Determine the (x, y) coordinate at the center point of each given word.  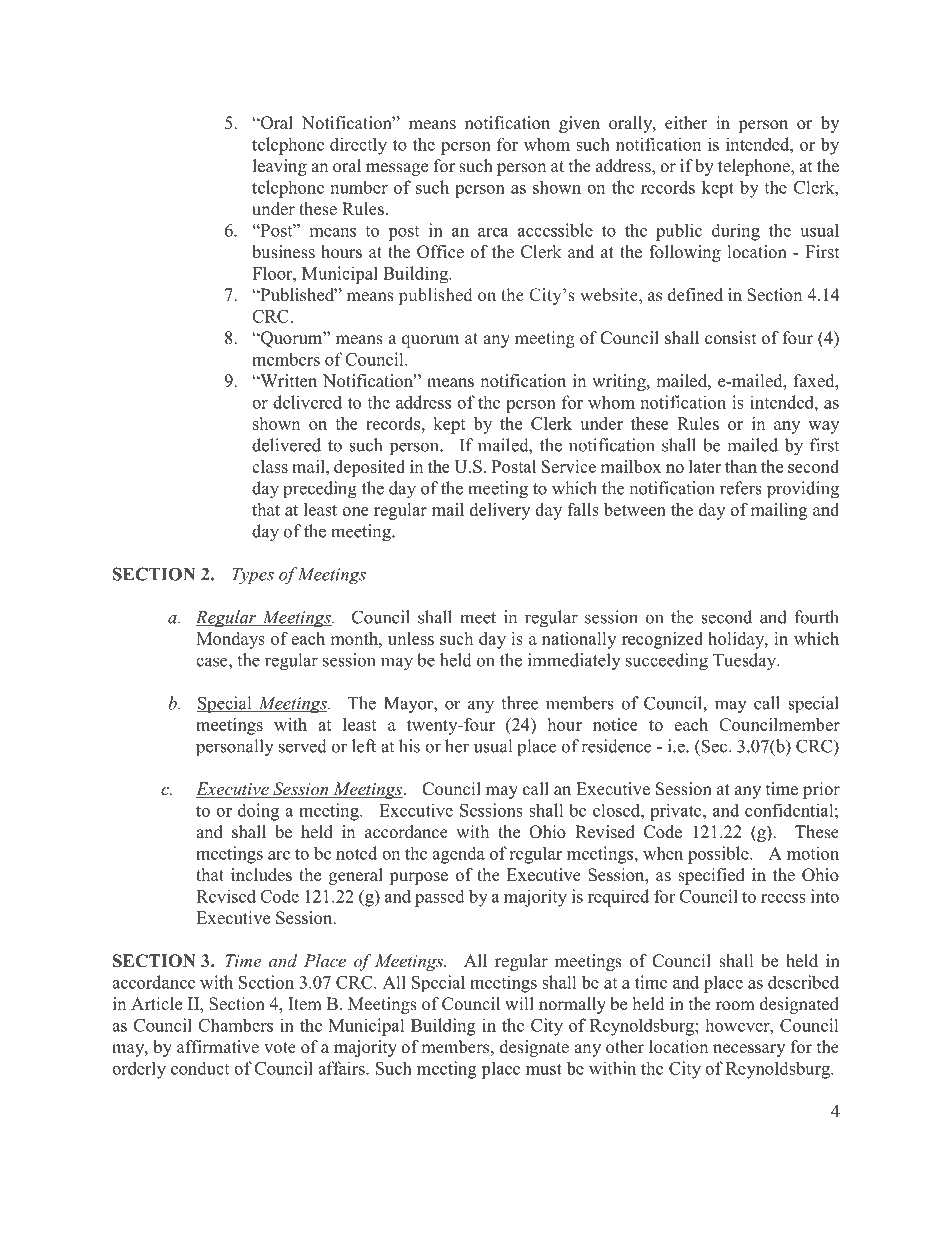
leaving (280, 167)
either (686, 123)
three (519, 703)
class (270, 466)
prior (821, 790)
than (741, 466)
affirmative (218, 1047)
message (397, 169)
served (303, 746)
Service (569, 466)
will (519, 1003)
